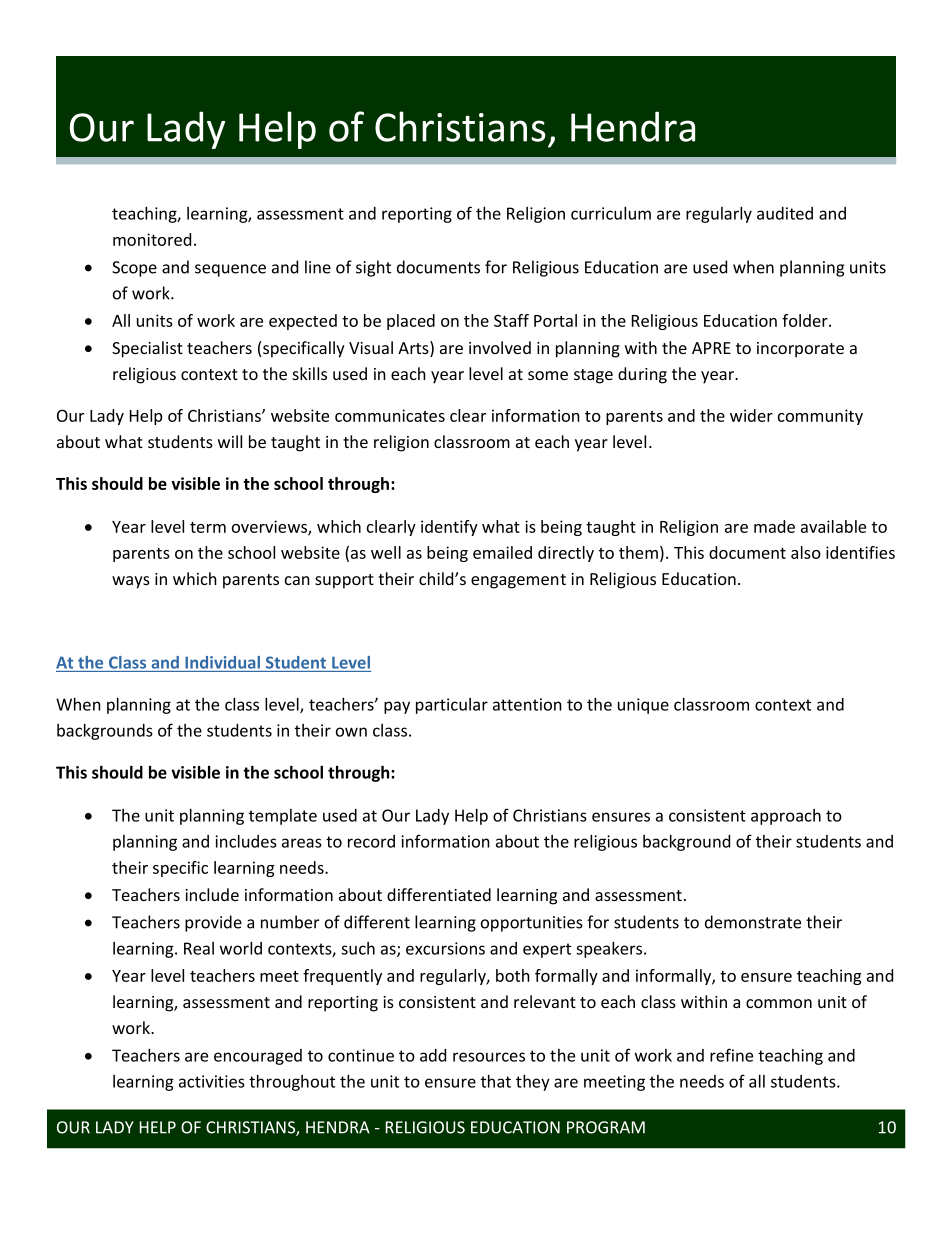 This screenshot has height=1233, width=952. What do you see at coordinates (731, 1055) in the screenshot?
I see `refine` at bounding box center [731, 1055].
